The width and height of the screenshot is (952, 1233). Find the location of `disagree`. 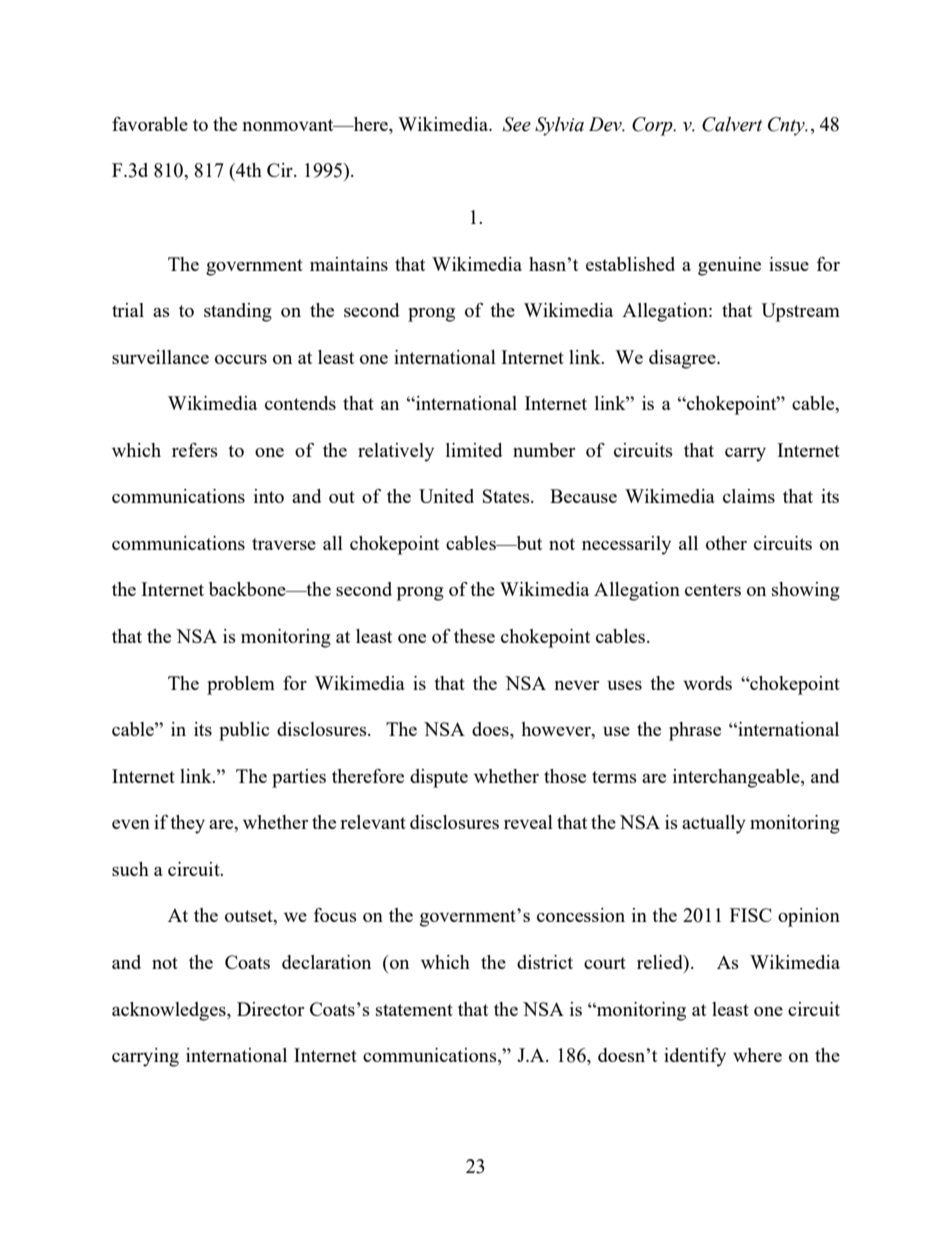

disagree is located at coordinates (683, 359).
